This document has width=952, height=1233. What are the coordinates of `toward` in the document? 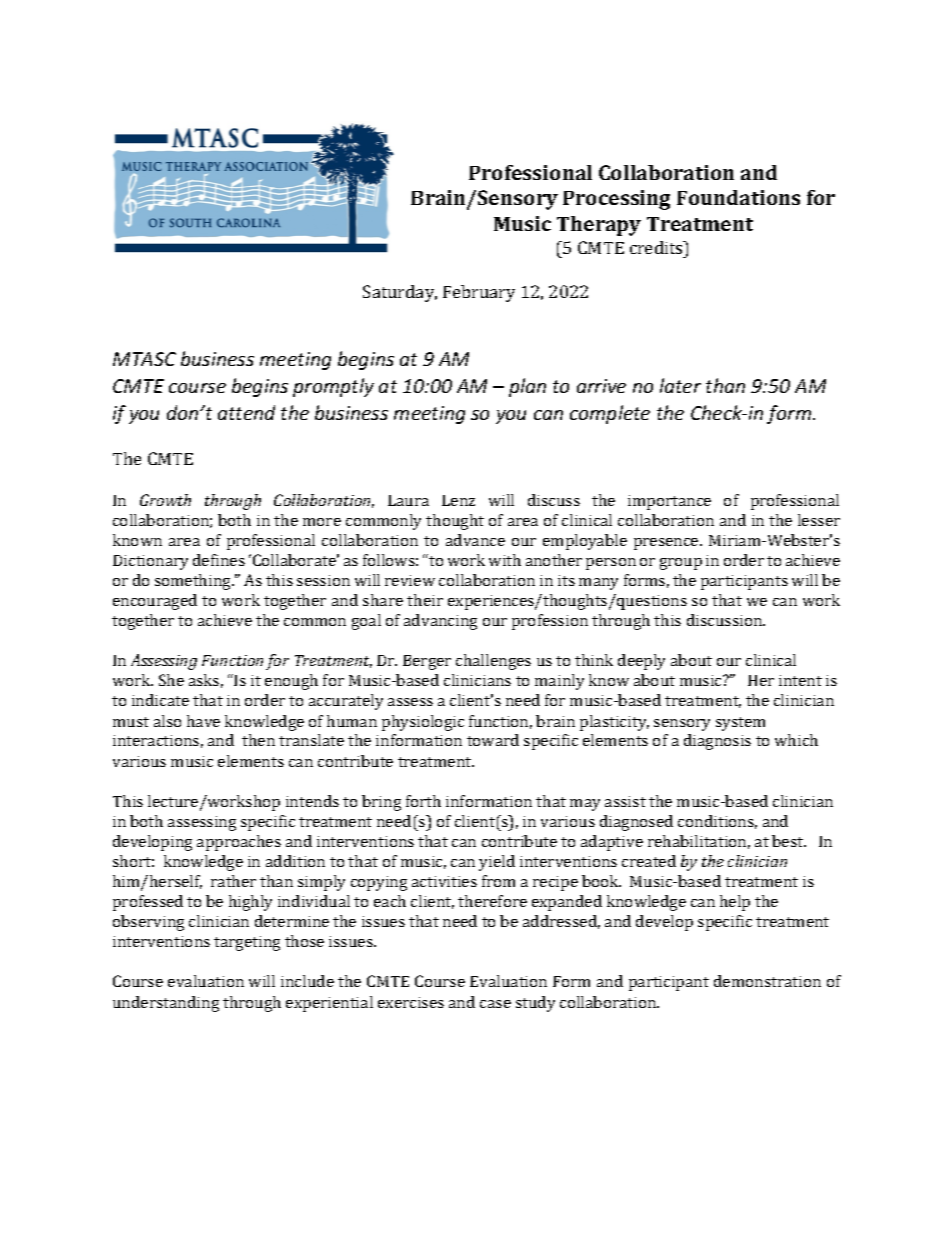 It's located at (493, 740).
